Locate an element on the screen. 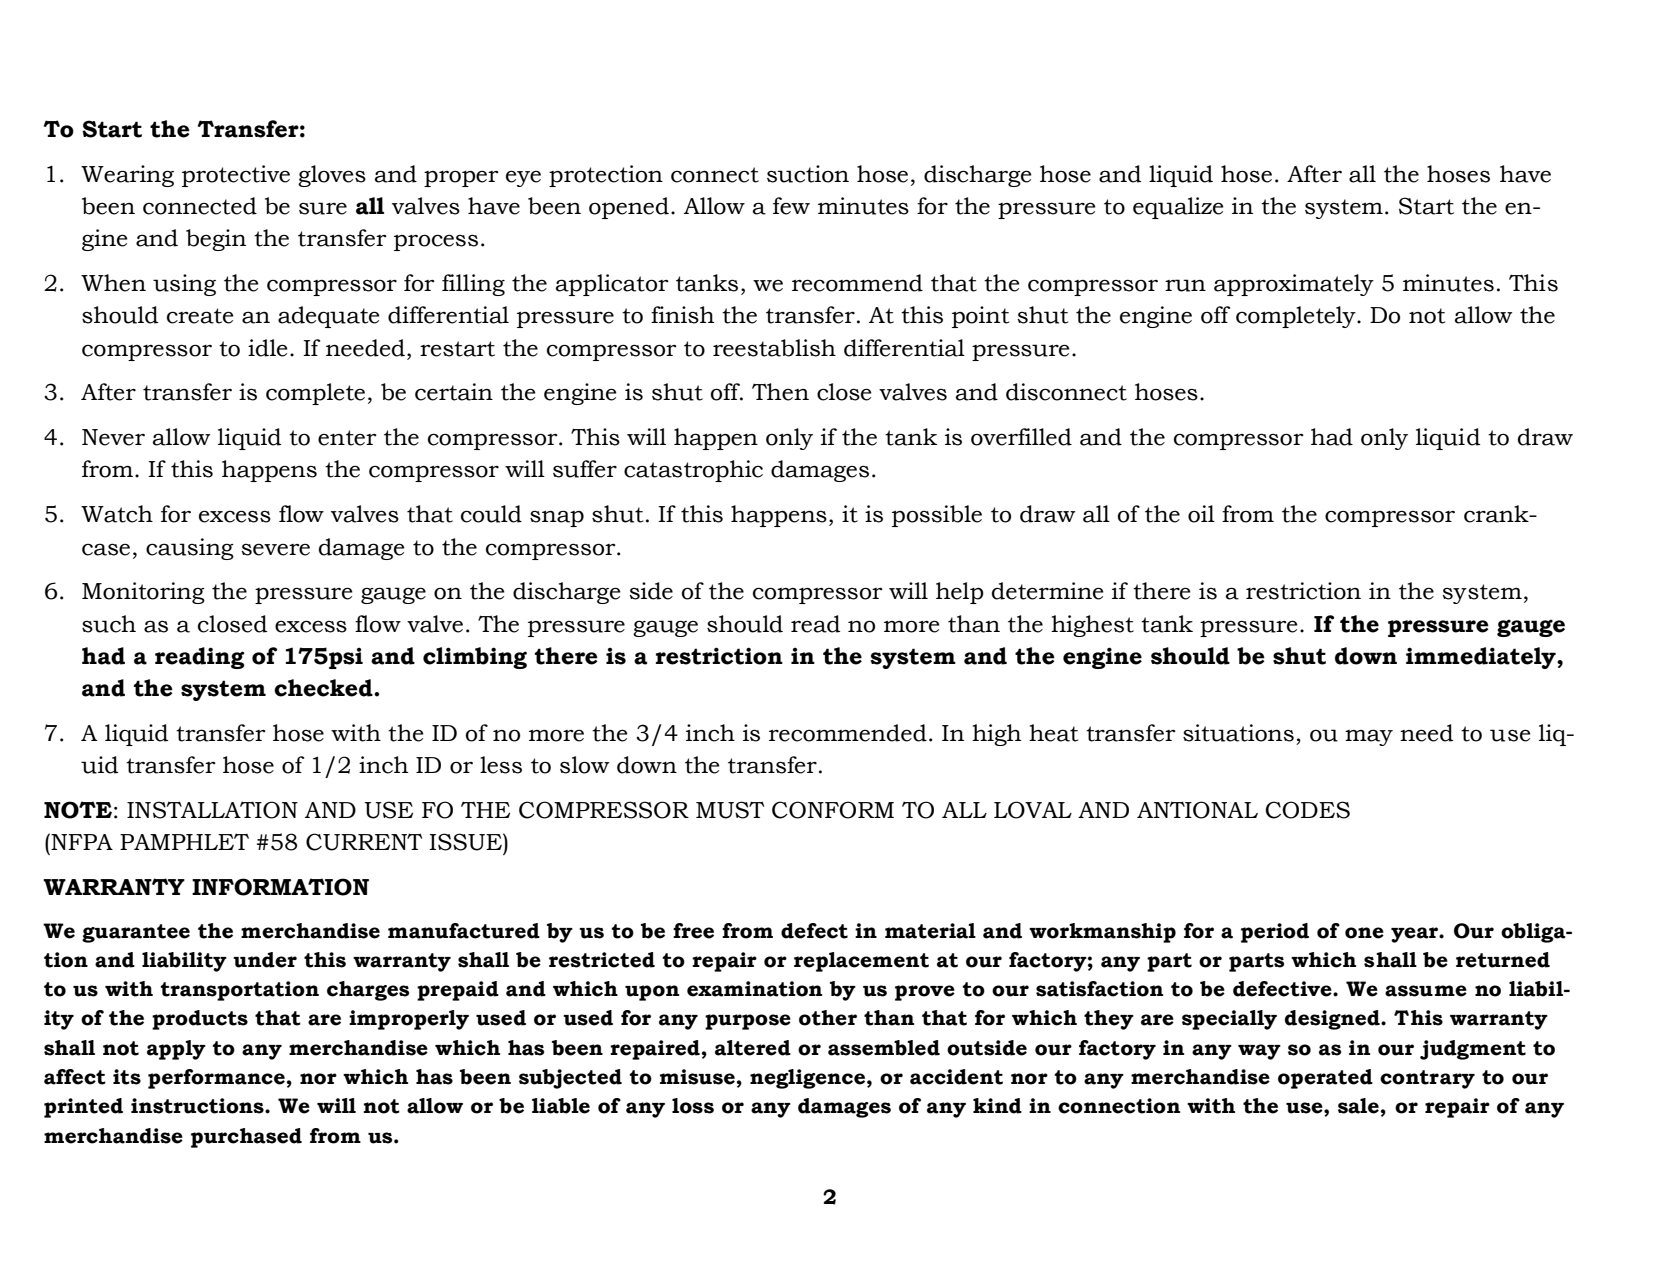 This screenshot has width=1661, height=1283. equalize is located at coordinates (1178, 208).
